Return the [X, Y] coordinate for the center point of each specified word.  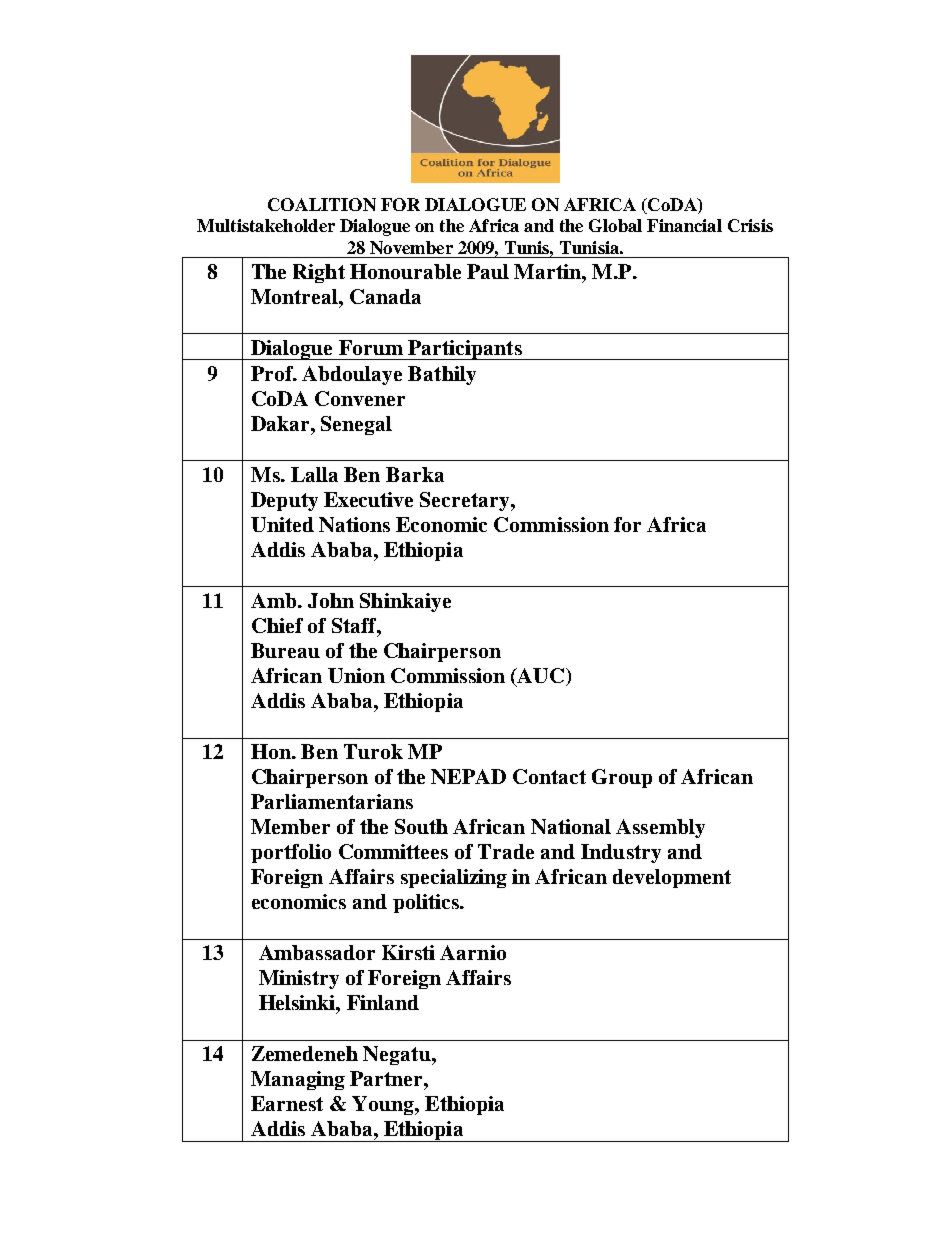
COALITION [322, 204]
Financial [684, 225]
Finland [383, 1002]
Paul [488, 271]
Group [622, 778]
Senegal [356, 425]
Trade [506, 851]
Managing [298, 1080]
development [672, 878]
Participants [465, 350]
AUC [541, 677]
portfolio [291, 853]
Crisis [750, 225]
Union [356, 675]
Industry [621, 853]
